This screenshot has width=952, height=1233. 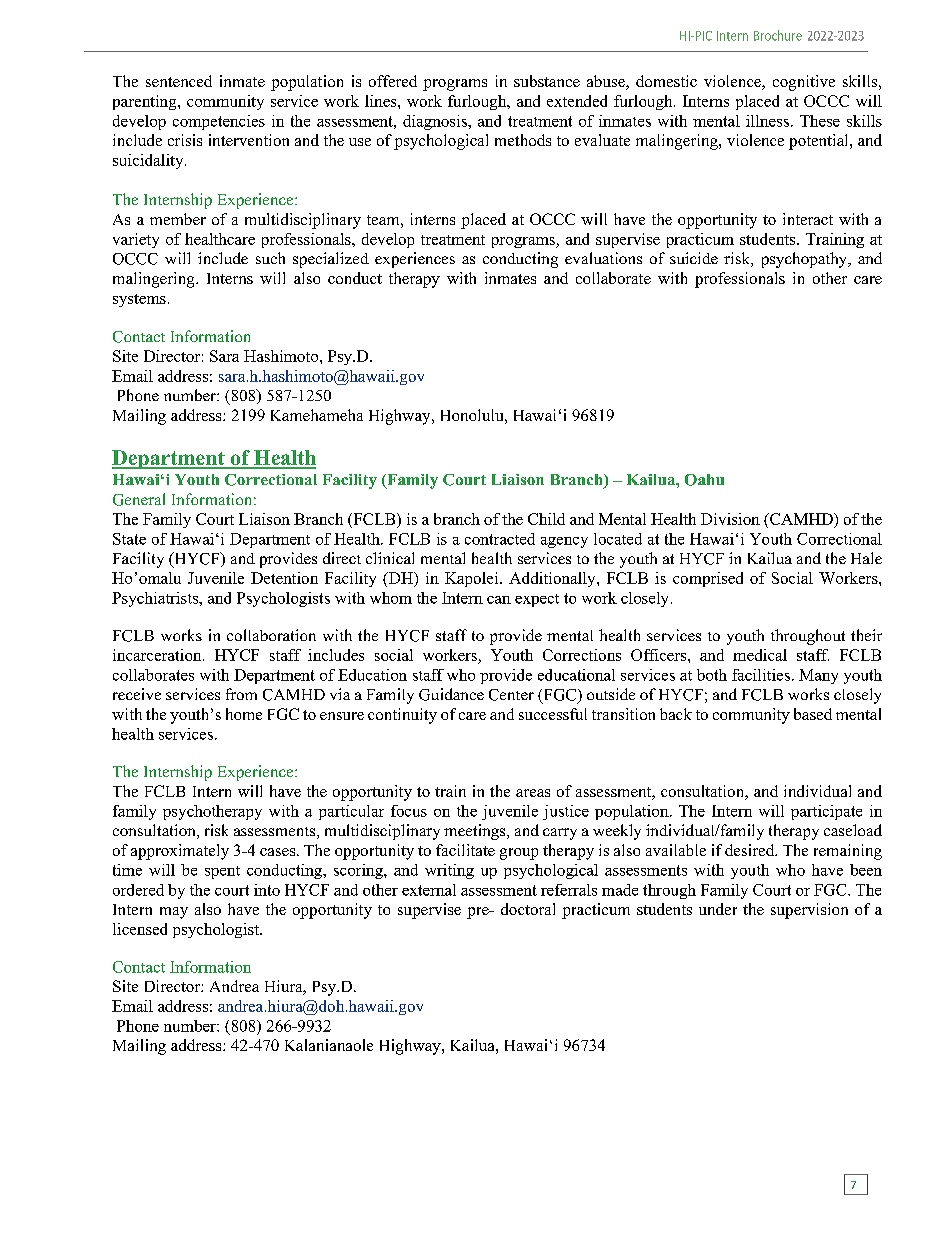 I want to click on competencies, so click(x=219, y=122).
